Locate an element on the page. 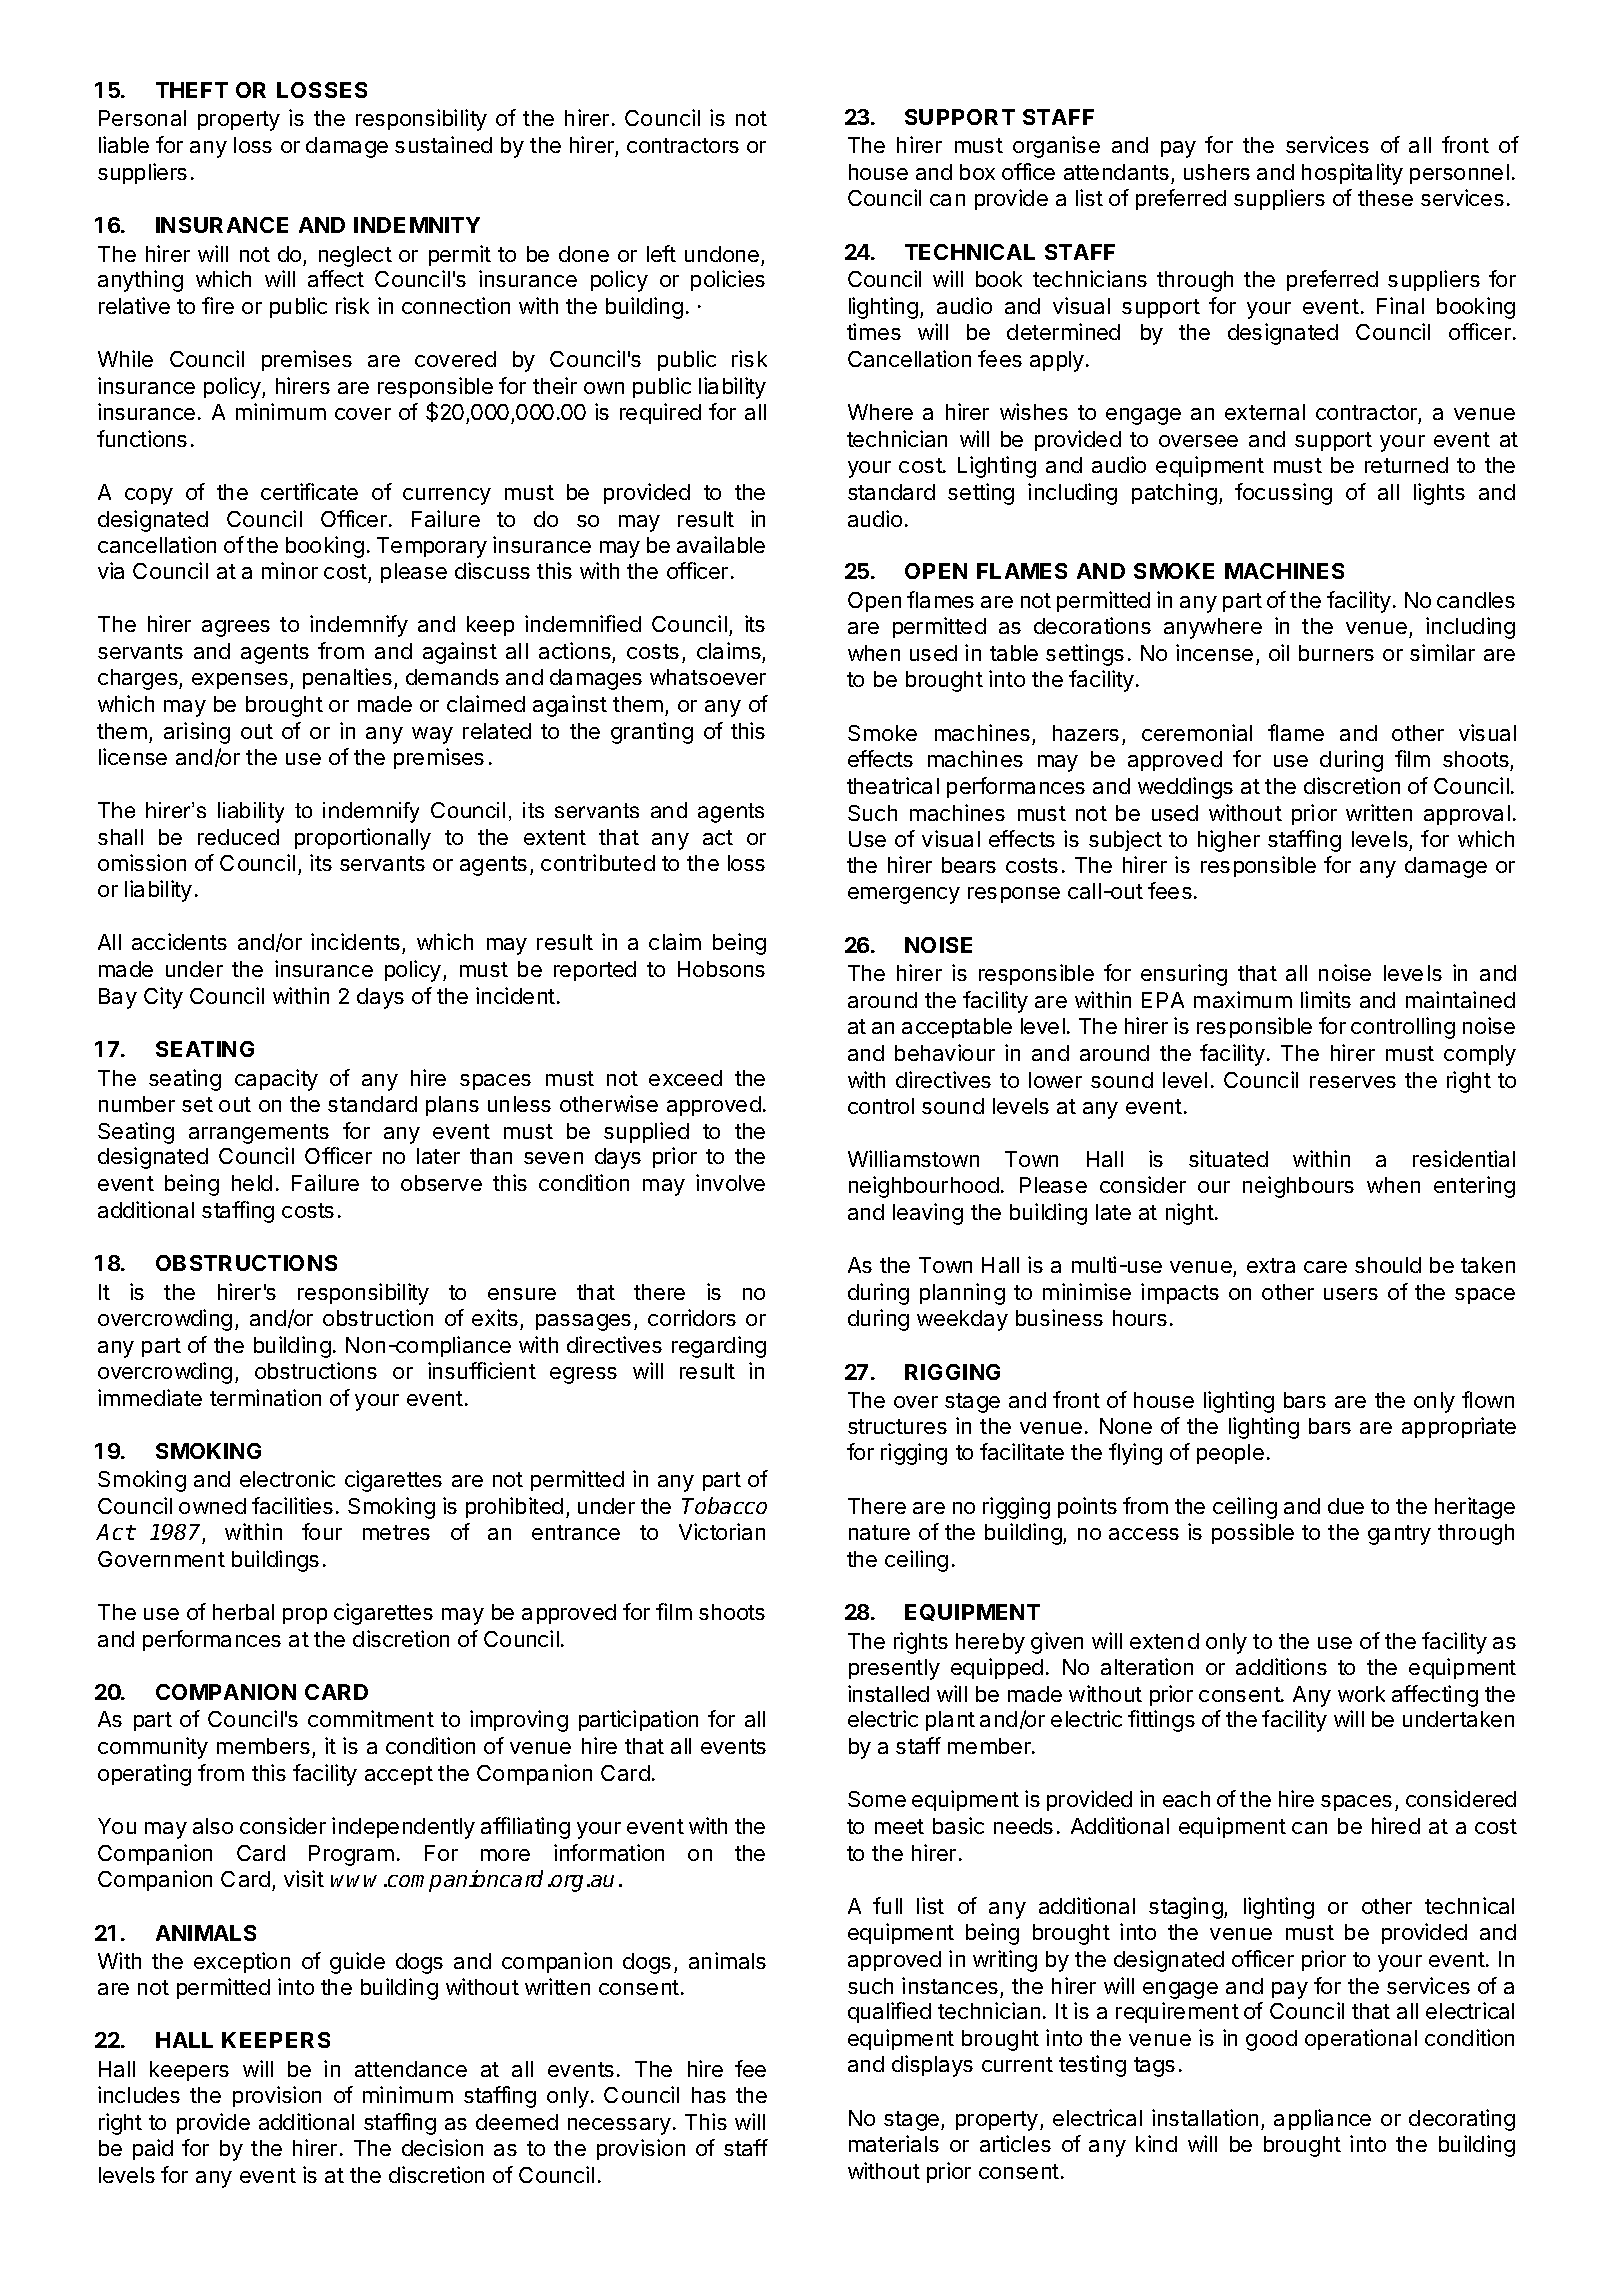 The width and height of the document is (1614, 2282). THEFT is located at coordinates (192, 90).
